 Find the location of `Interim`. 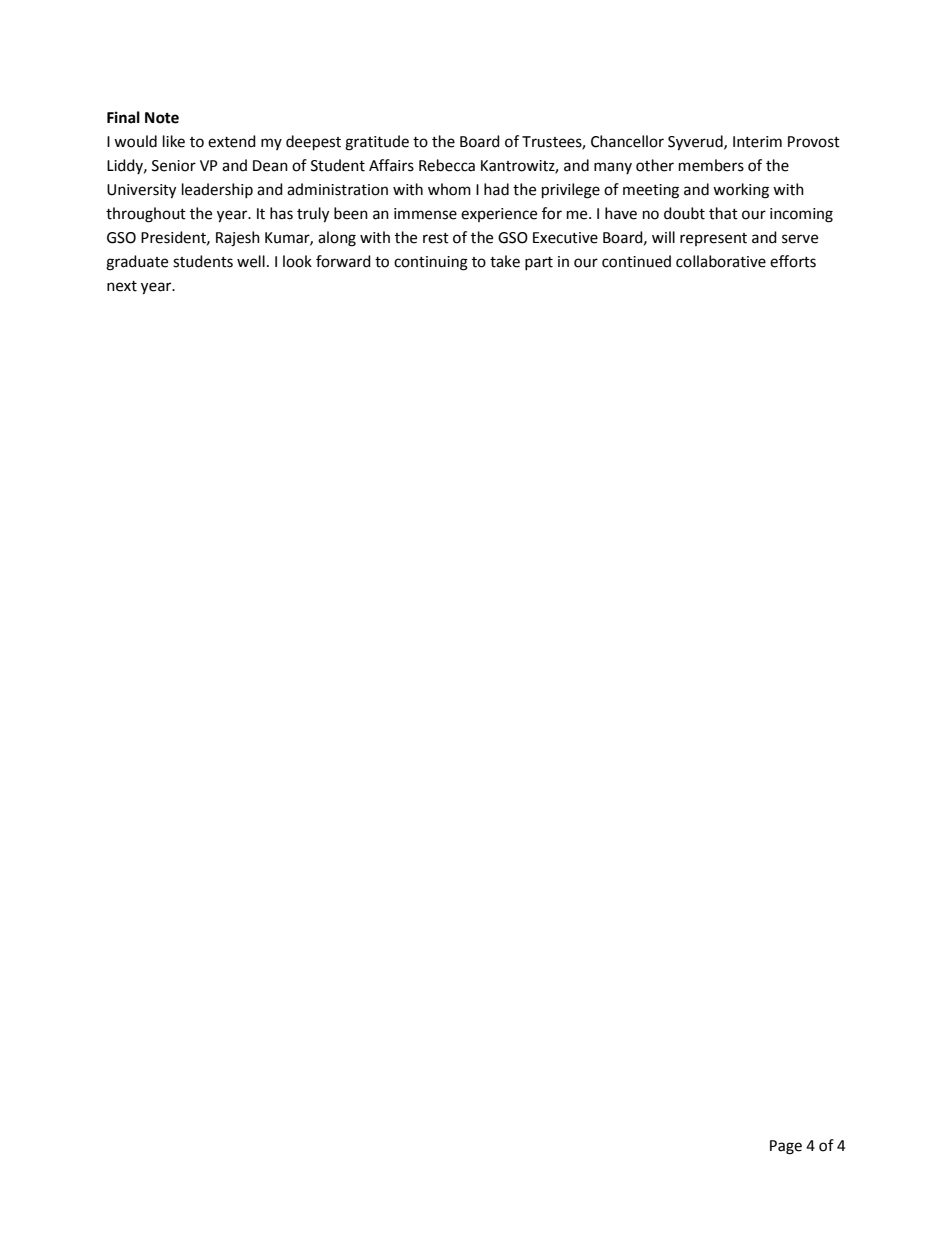

Interim is located at coordinates (757, 142).
